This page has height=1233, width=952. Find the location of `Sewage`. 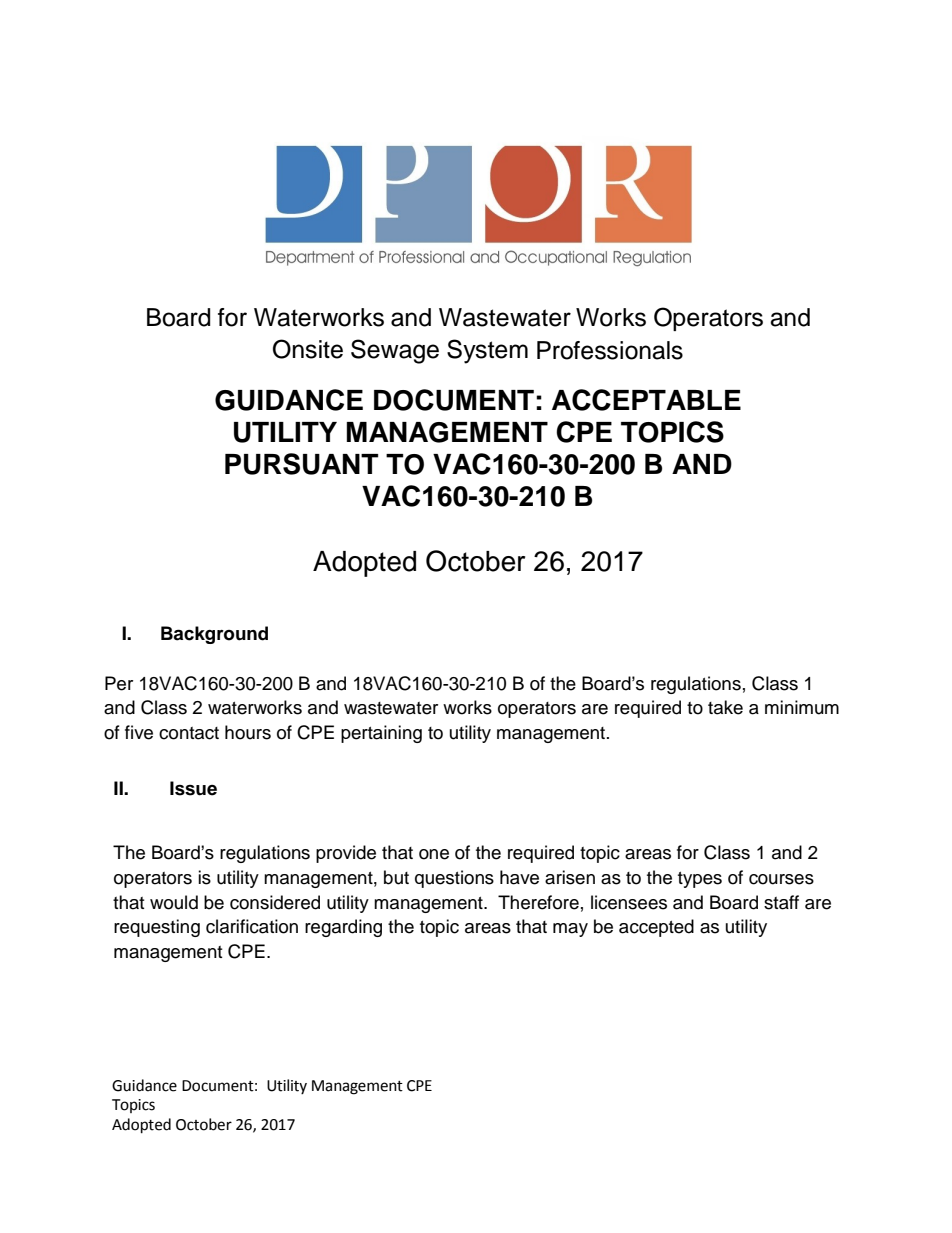

Sewage is located at coordinates (395, 351).
